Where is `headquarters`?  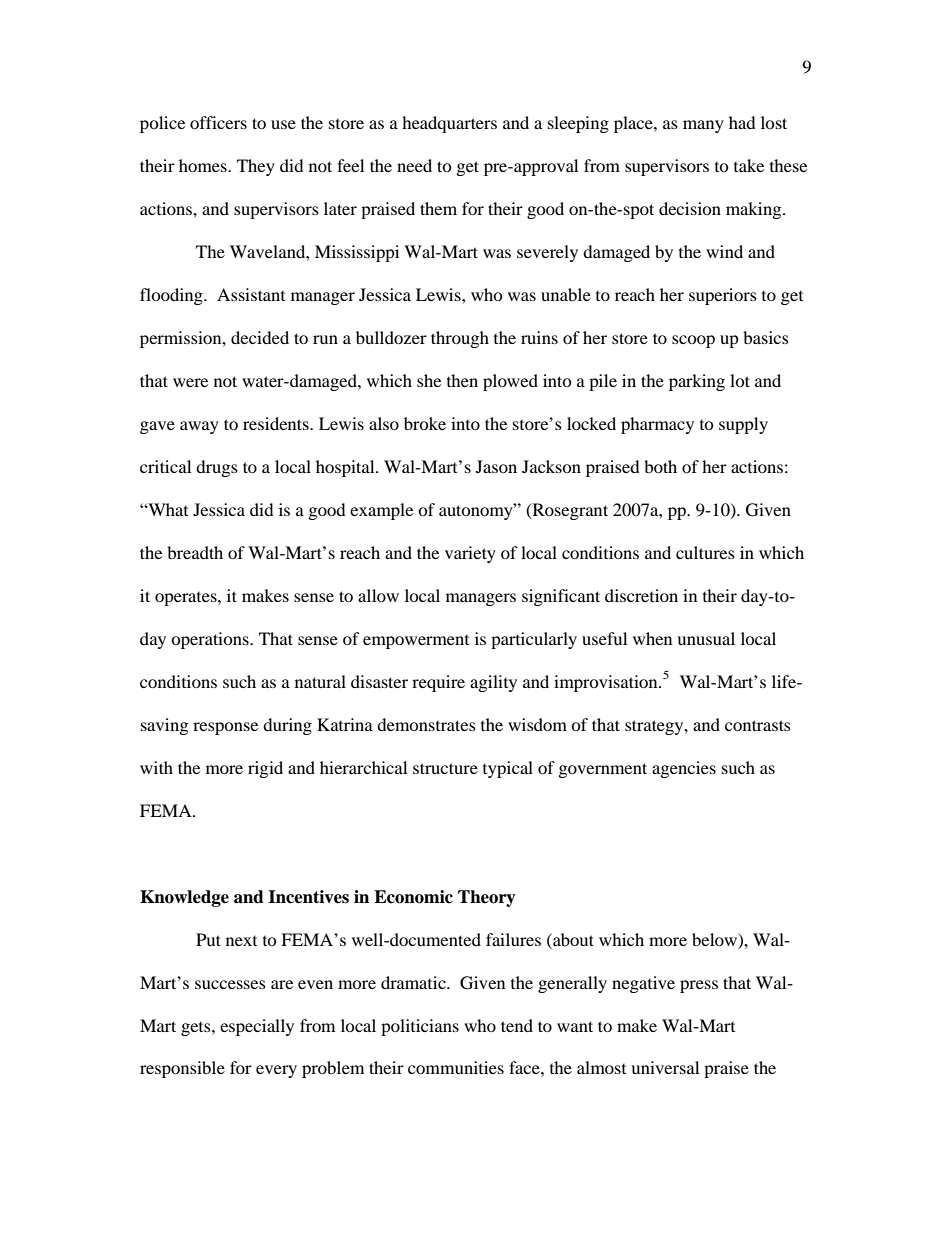
headquarters is located at coordinates (449, 124).
